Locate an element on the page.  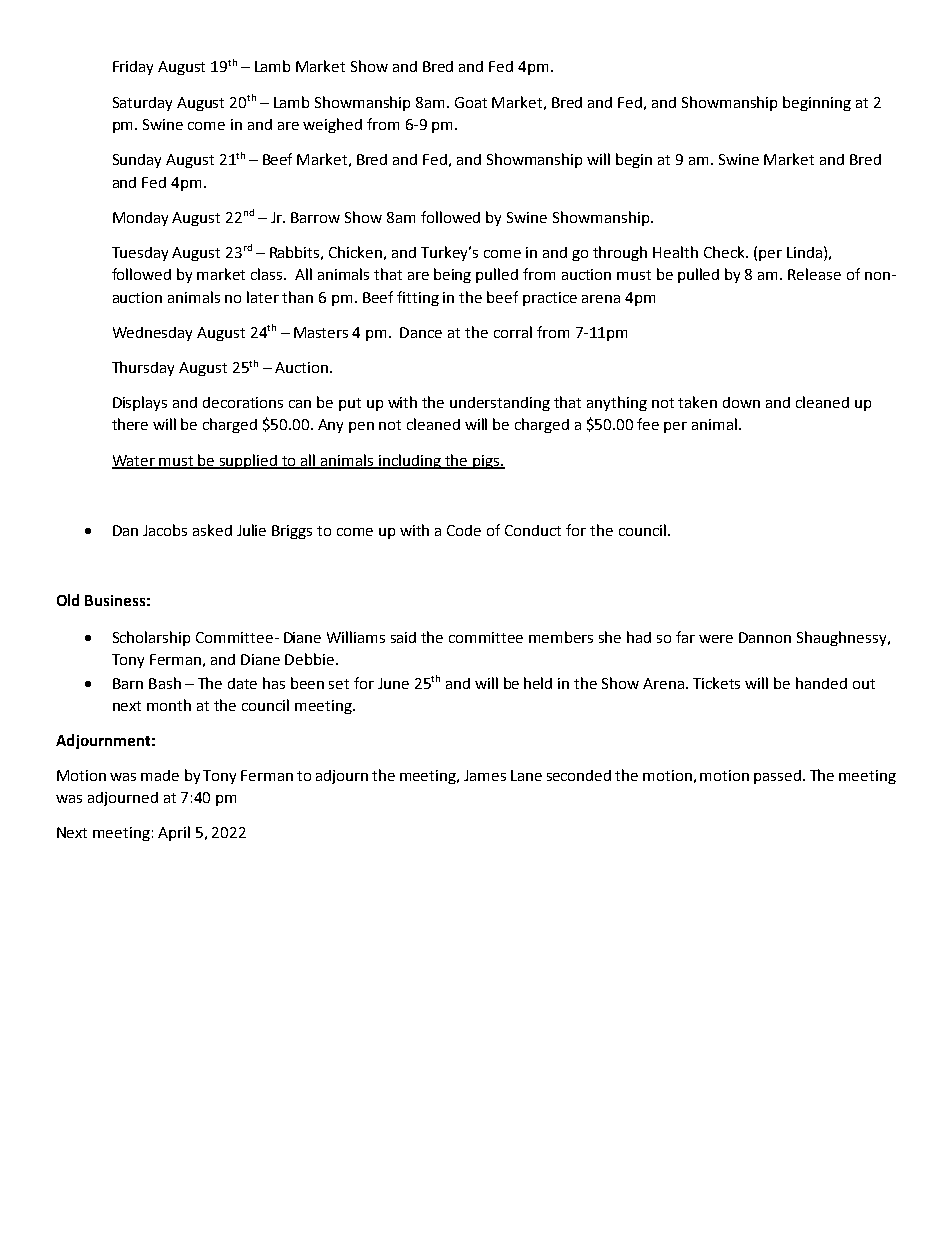
Tickets is located at coordinates (716, 683).
